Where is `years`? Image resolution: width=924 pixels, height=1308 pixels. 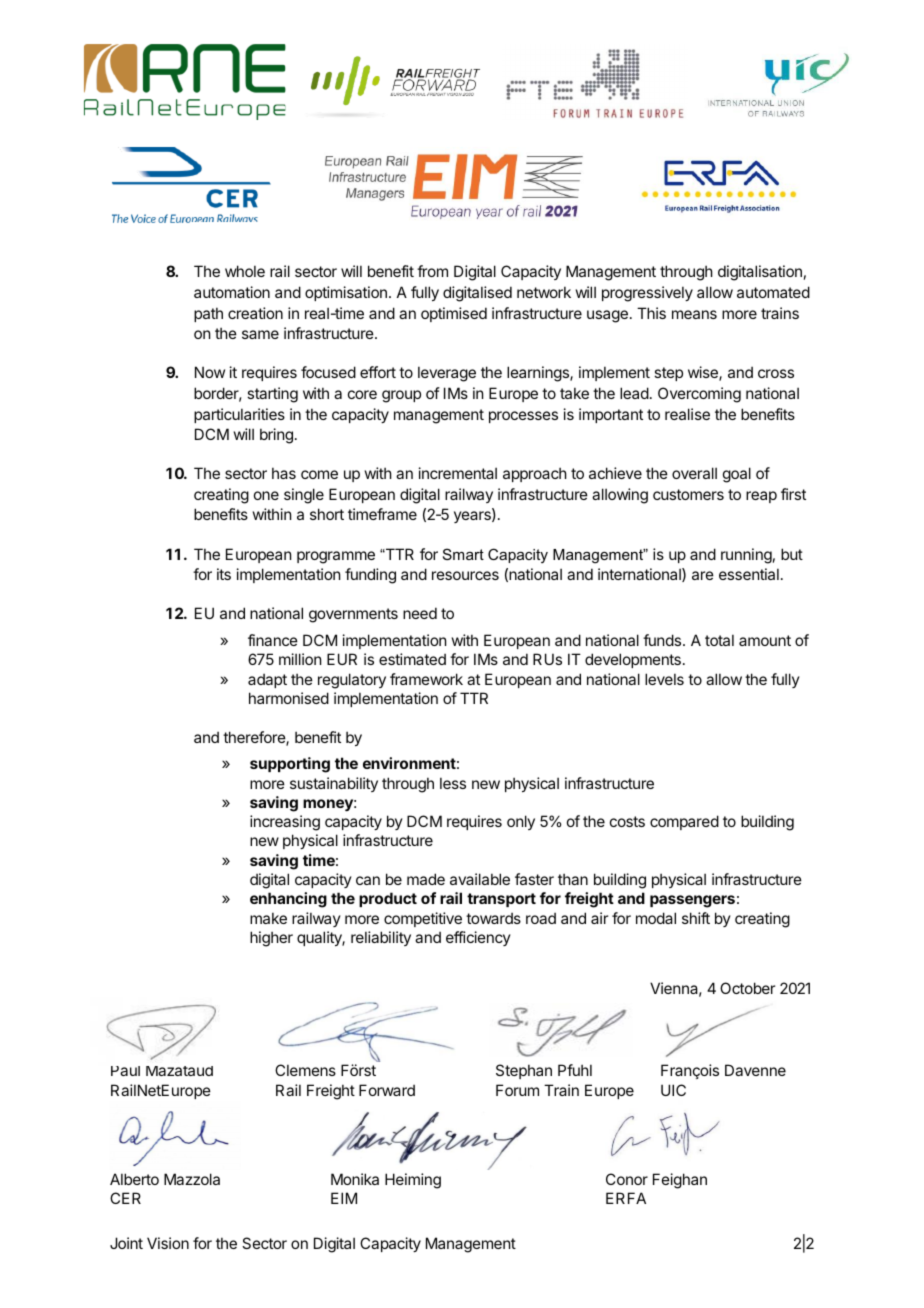 years is located at coordinates (473, 517).
